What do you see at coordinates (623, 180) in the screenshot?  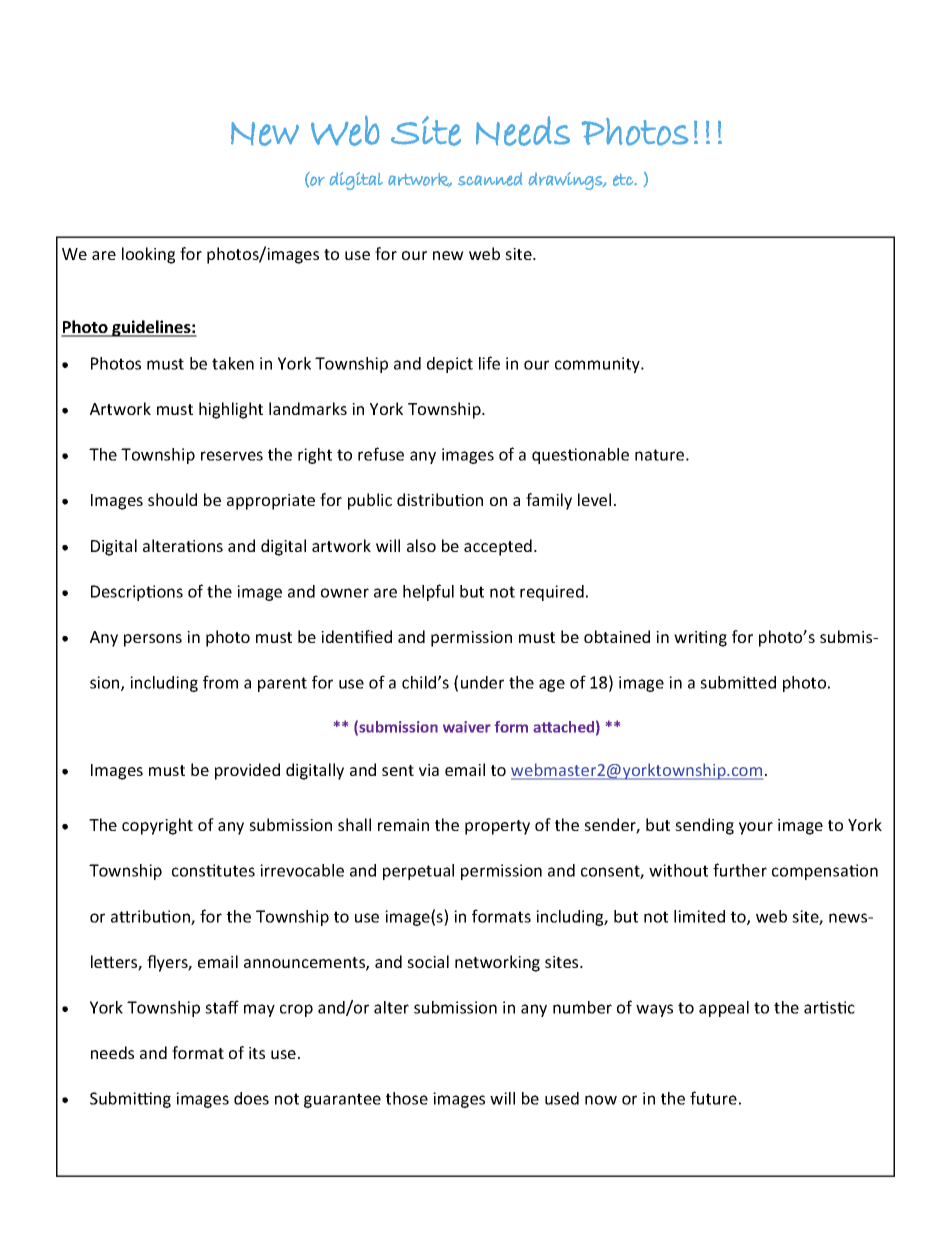 I see `etc` at bounding box center [623, 180].
